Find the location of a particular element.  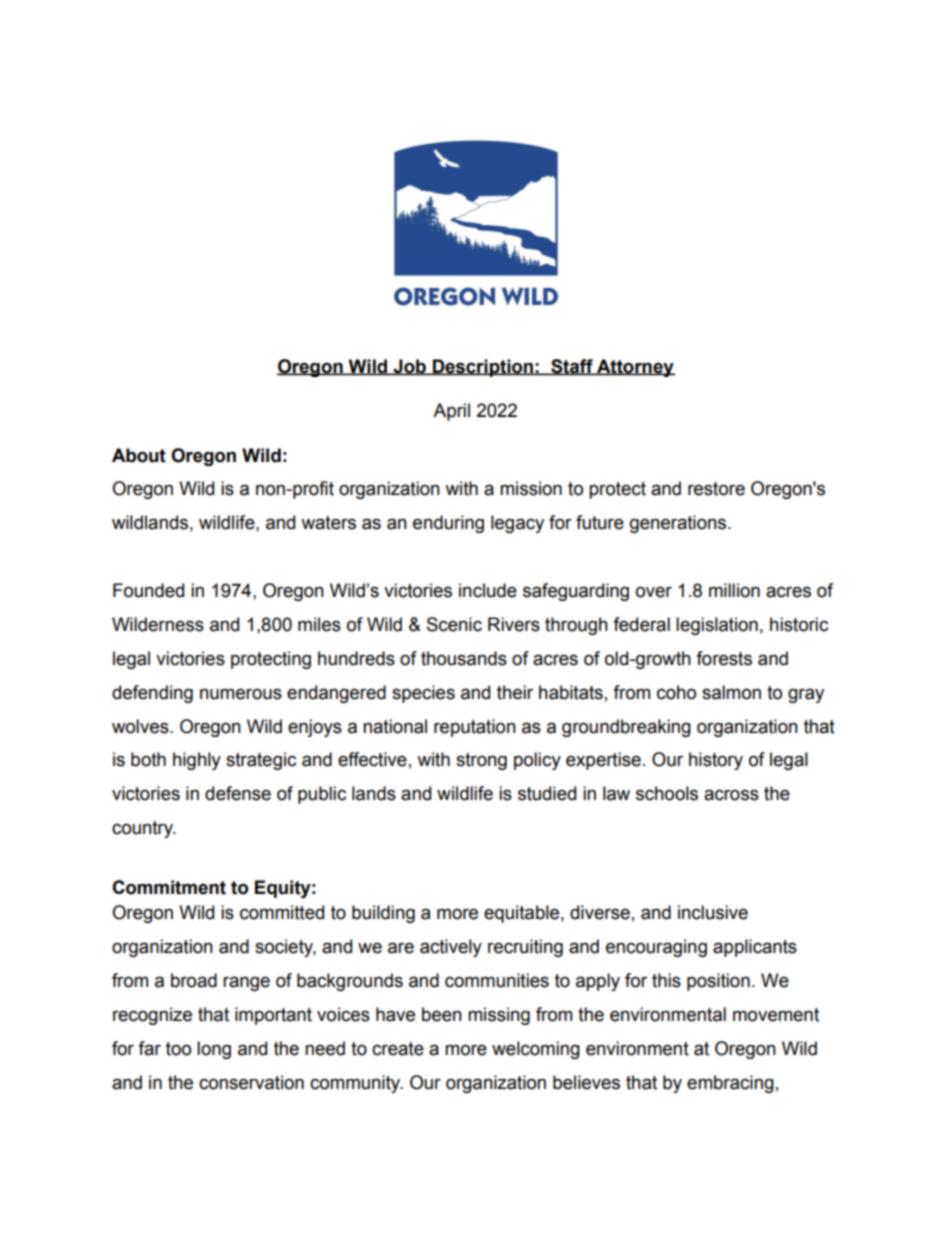

April is located at coordinates (451, 412).
